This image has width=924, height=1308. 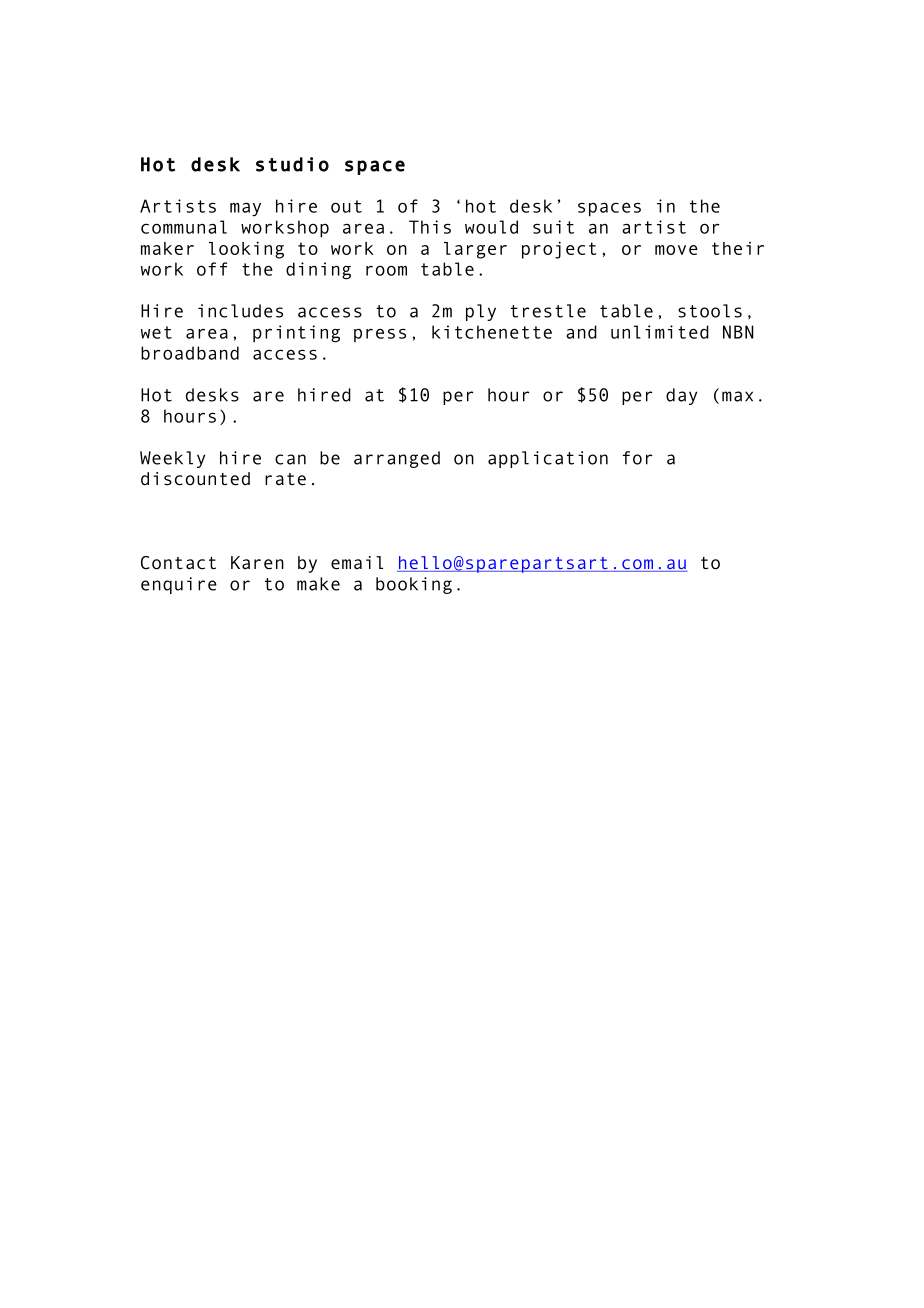 What do you see at coordinates (292, 164) in the image?
I see `studio` at bounding box center [292, 164].
